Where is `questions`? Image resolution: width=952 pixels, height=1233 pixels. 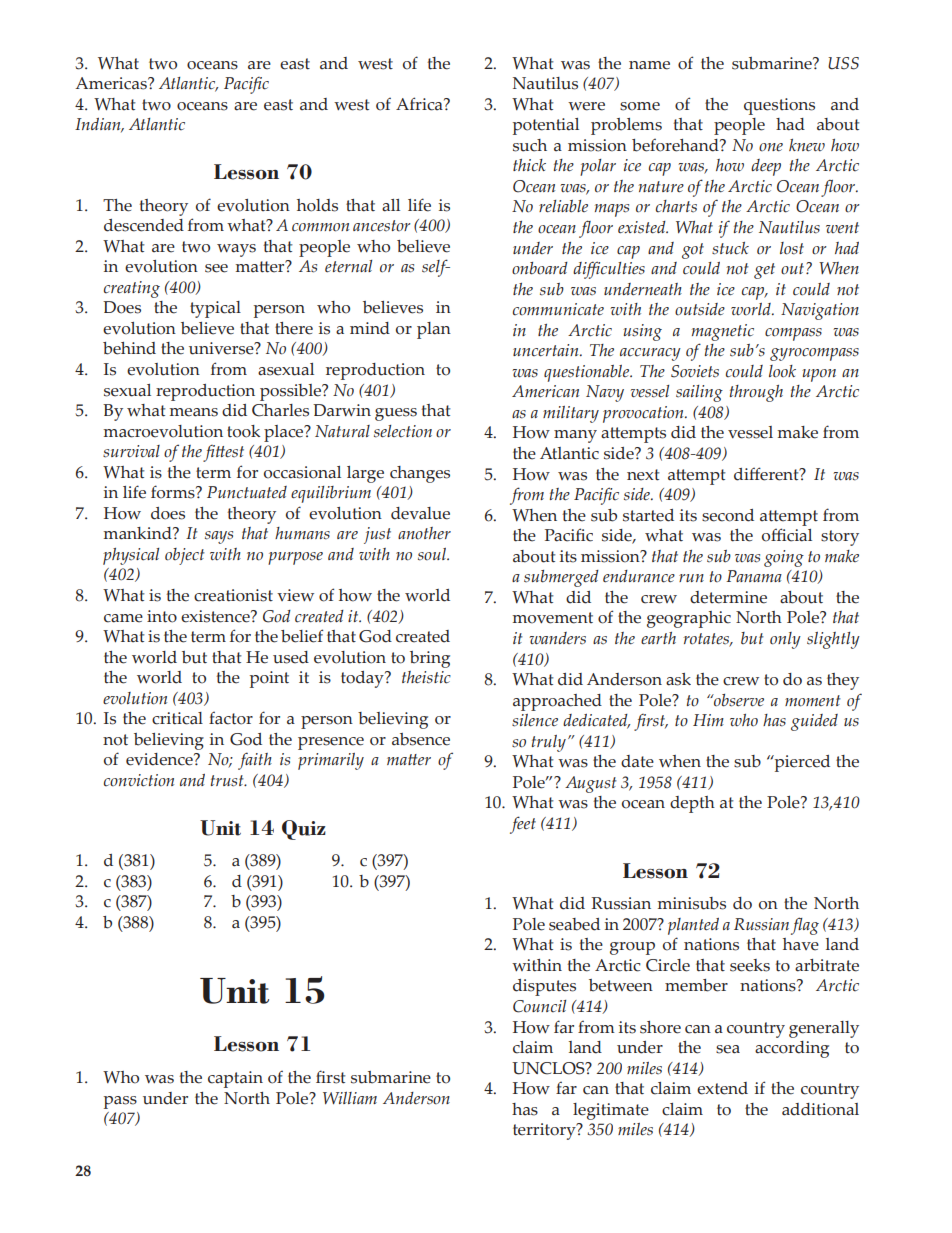
questions is located at coordinates (779, 106).
